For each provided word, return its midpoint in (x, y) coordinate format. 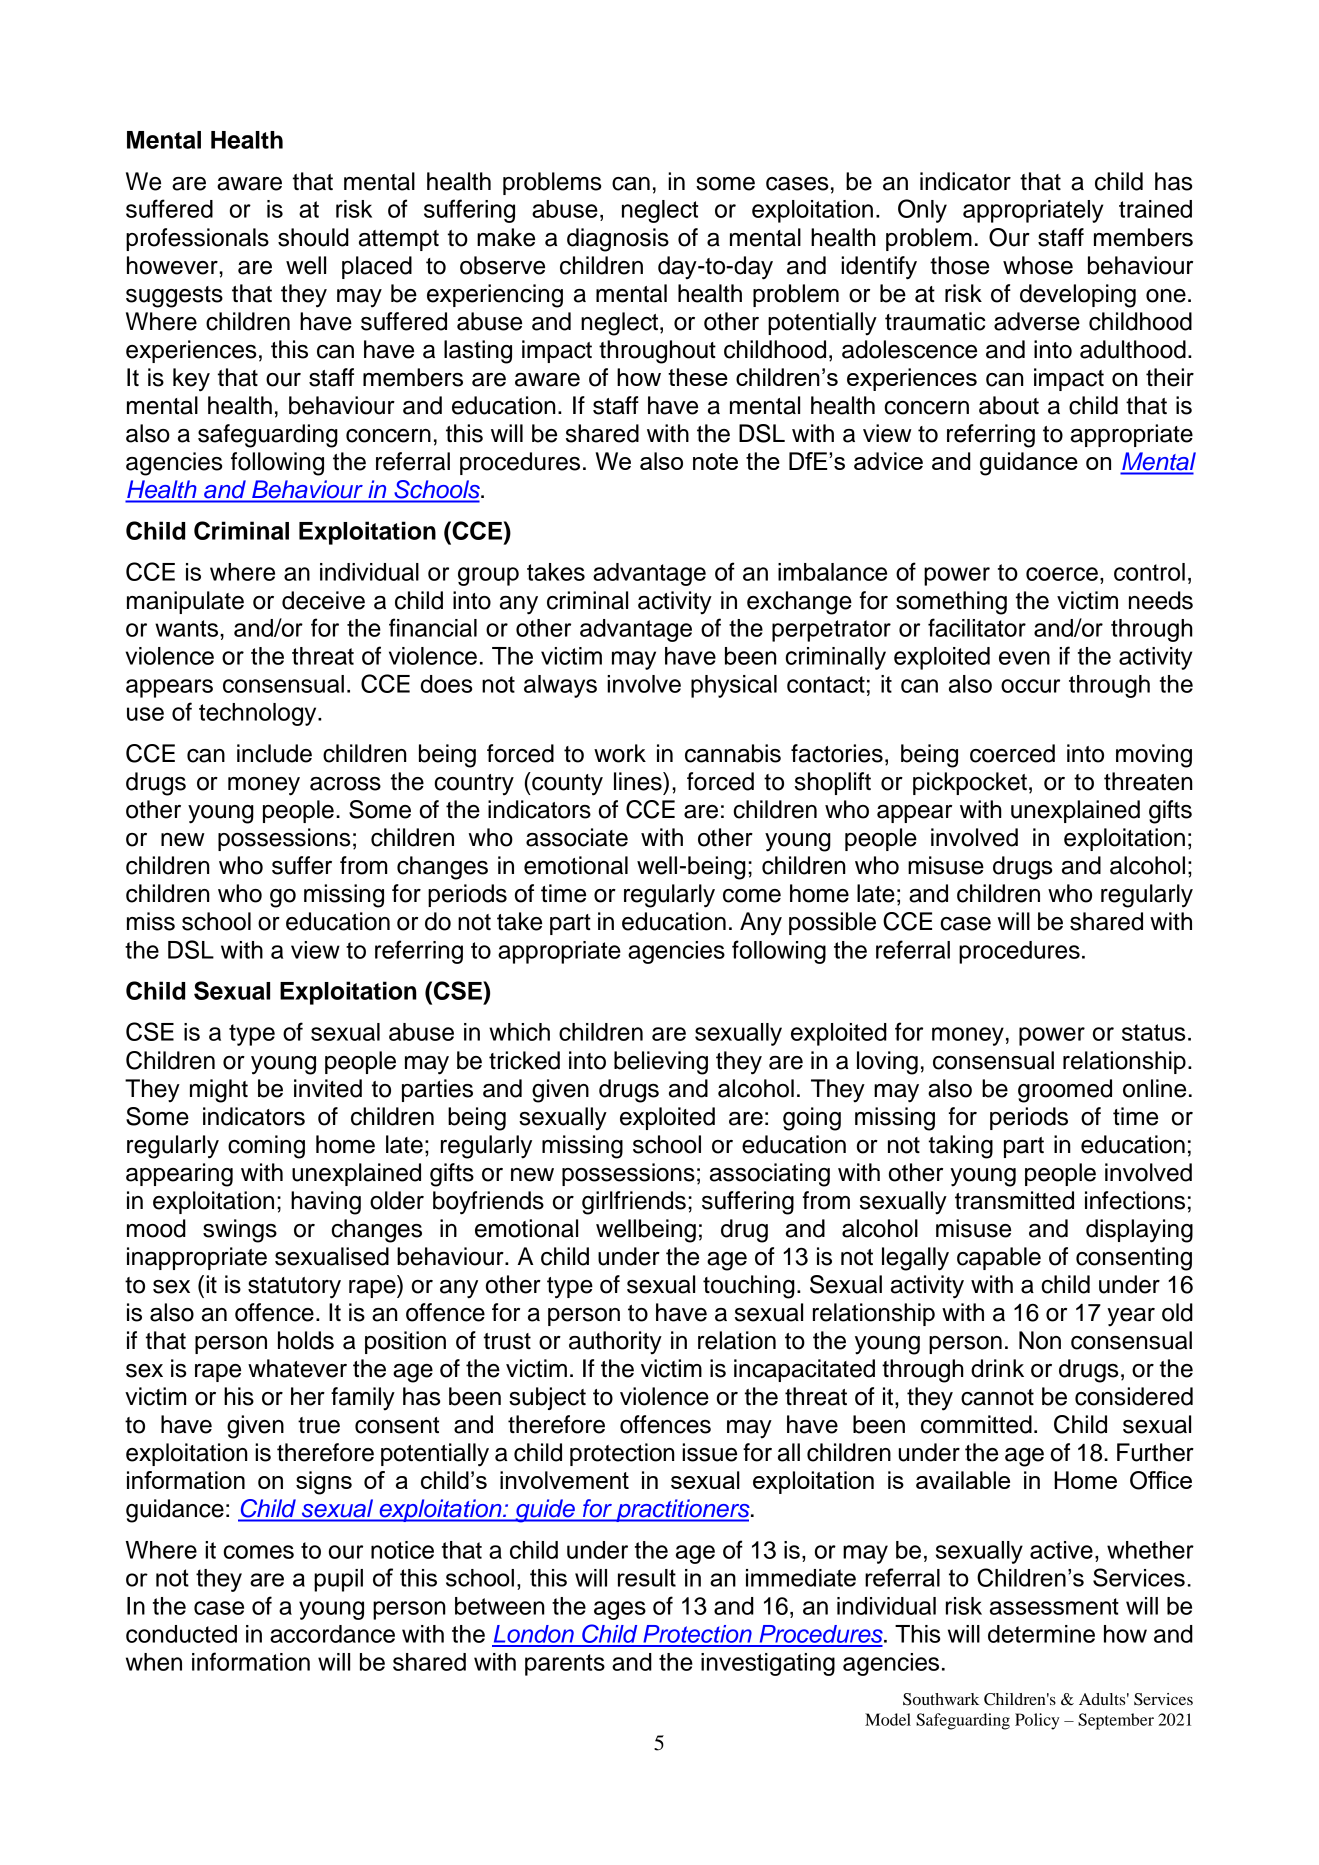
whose (1038, 265)
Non (1040, 1340)
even (1024, 658)
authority (615, 1343)
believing (661, 1063)
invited (328, 1088)
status (1153, 1032)
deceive (323, 600)
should (313, 237)
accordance (332, 1634)
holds (306, 1340)
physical (734, 686)
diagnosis (618, 240)
